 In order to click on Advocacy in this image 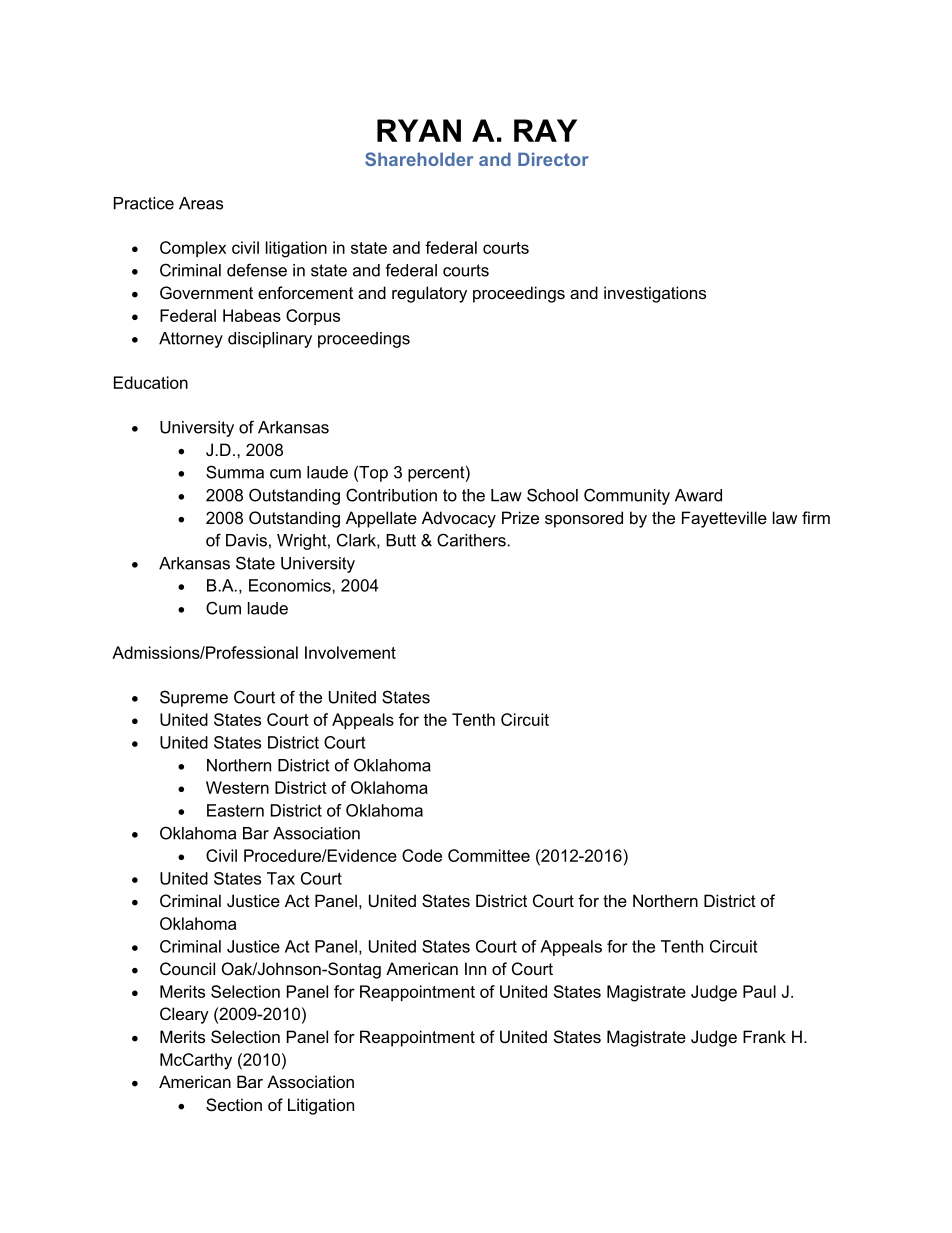, I will do `click(459, 519)`.
